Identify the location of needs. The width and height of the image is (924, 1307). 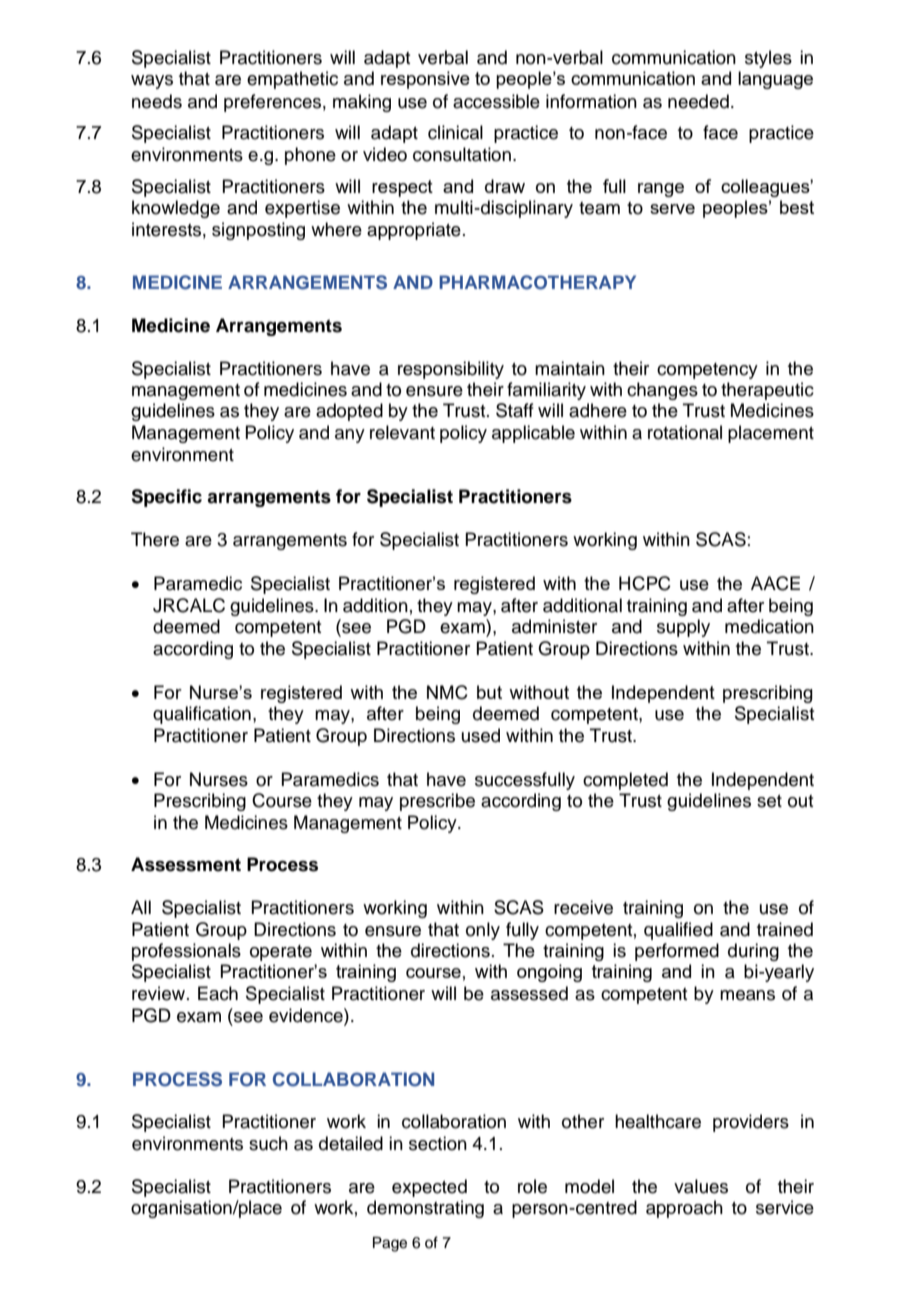
(157, 101).
